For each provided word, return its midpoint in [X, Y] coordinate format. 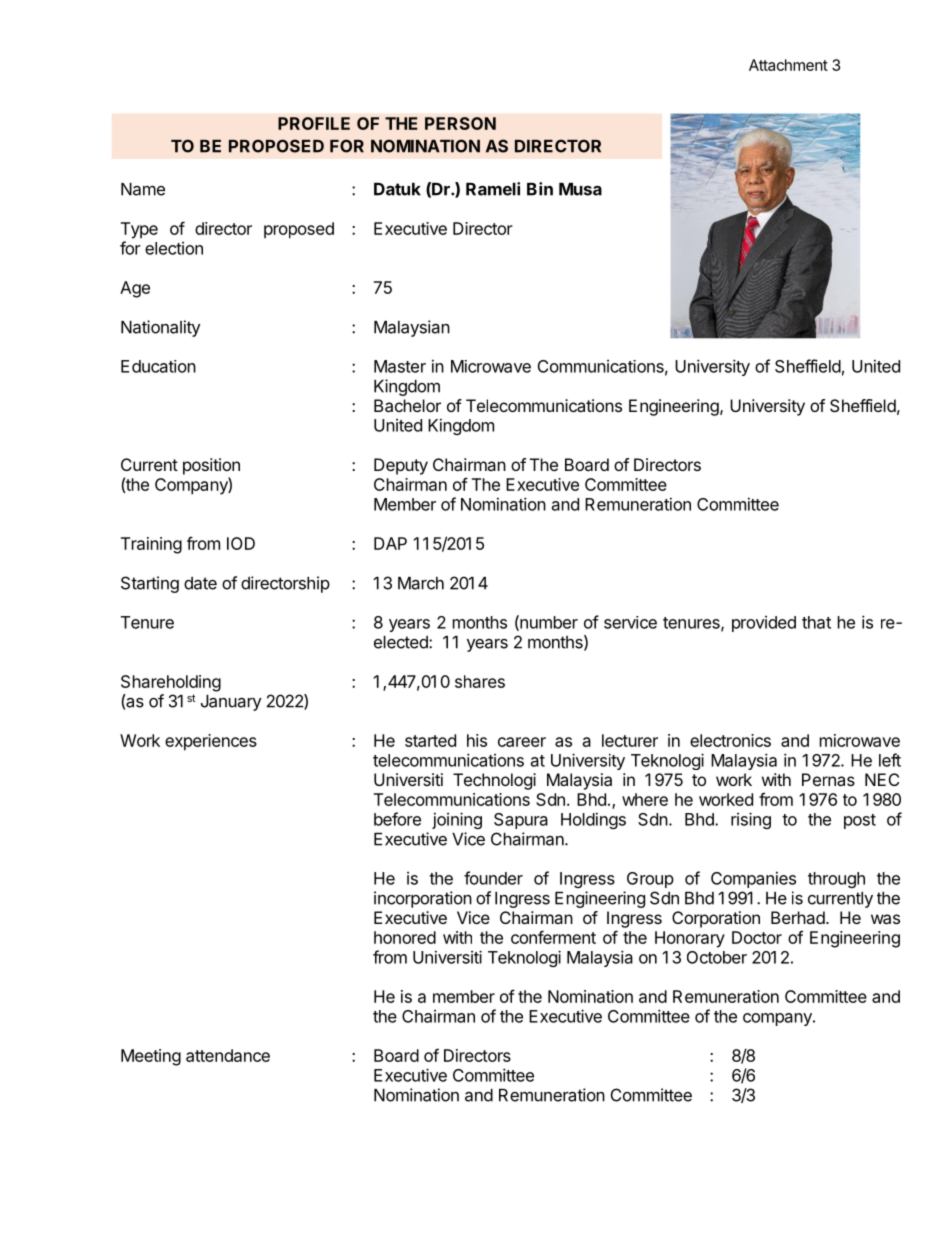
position [211, 466]
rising [751, 820]
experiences [211, 742]
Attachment [788, 65]
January [231, 703]
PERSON [460, 123]
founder [493, 878]
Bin [540, 189]
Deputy [401, 466]
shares [480, 681]
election [174, 248]
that [816, 622]
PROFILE [314, 123]
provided [764, 624]
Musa [580, 189]
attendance [228, 1055]
